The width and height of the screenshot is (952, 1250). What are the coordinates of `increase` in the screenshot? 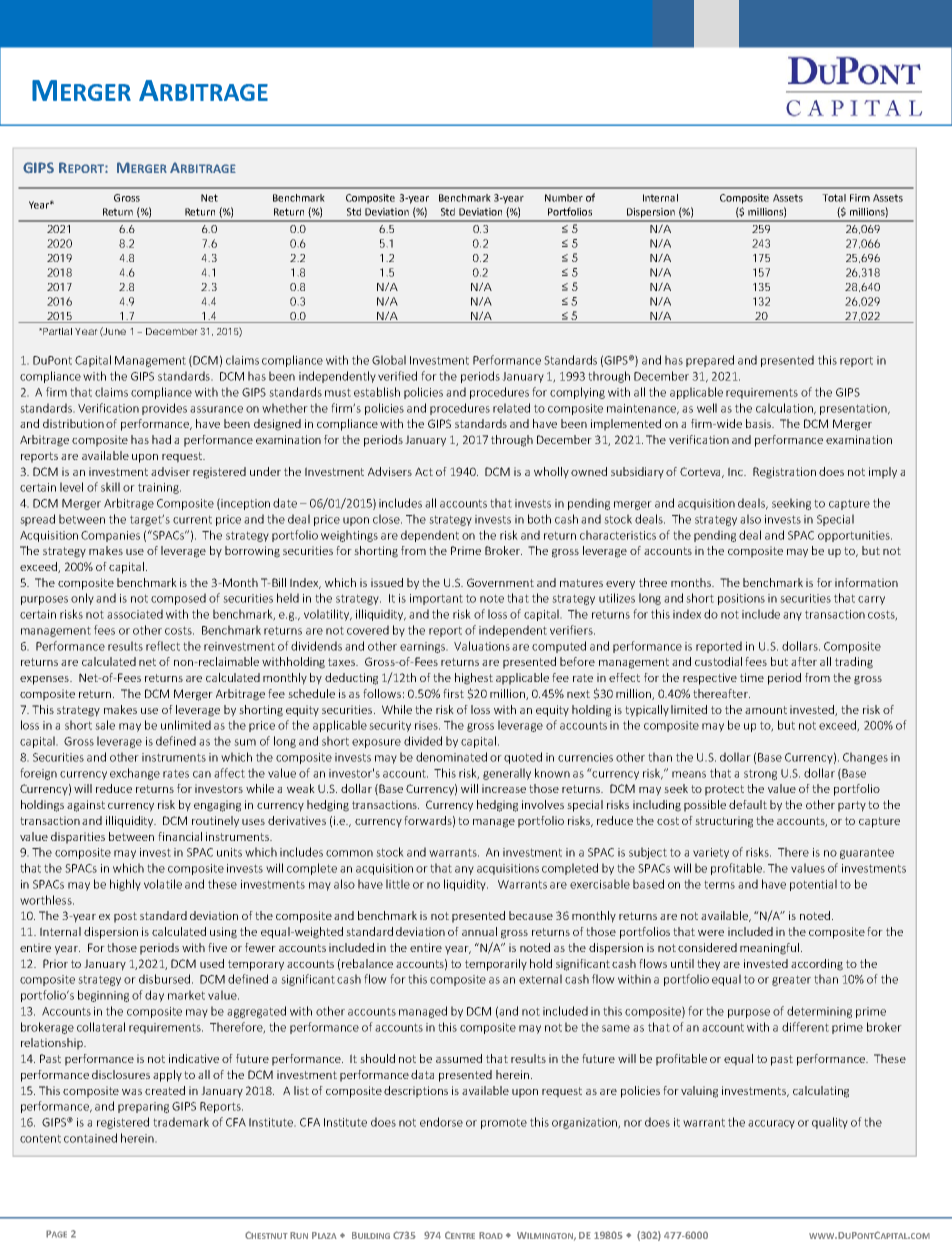 It's located at (504, 788).
